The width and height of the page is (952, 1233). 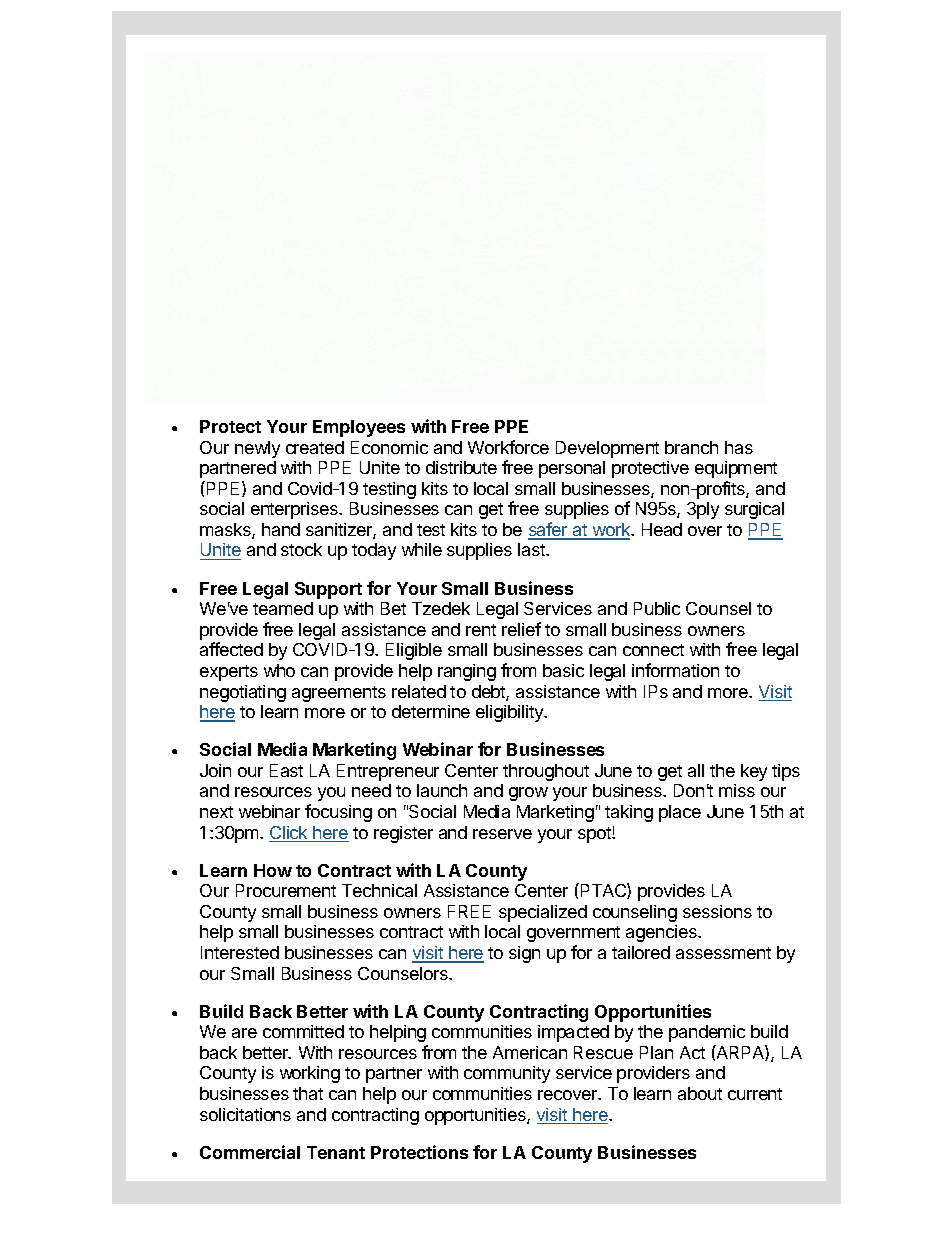 What do you see at coordinates (461, 467) in the page?
I see `distribute` at bounding box center [461, 467].
